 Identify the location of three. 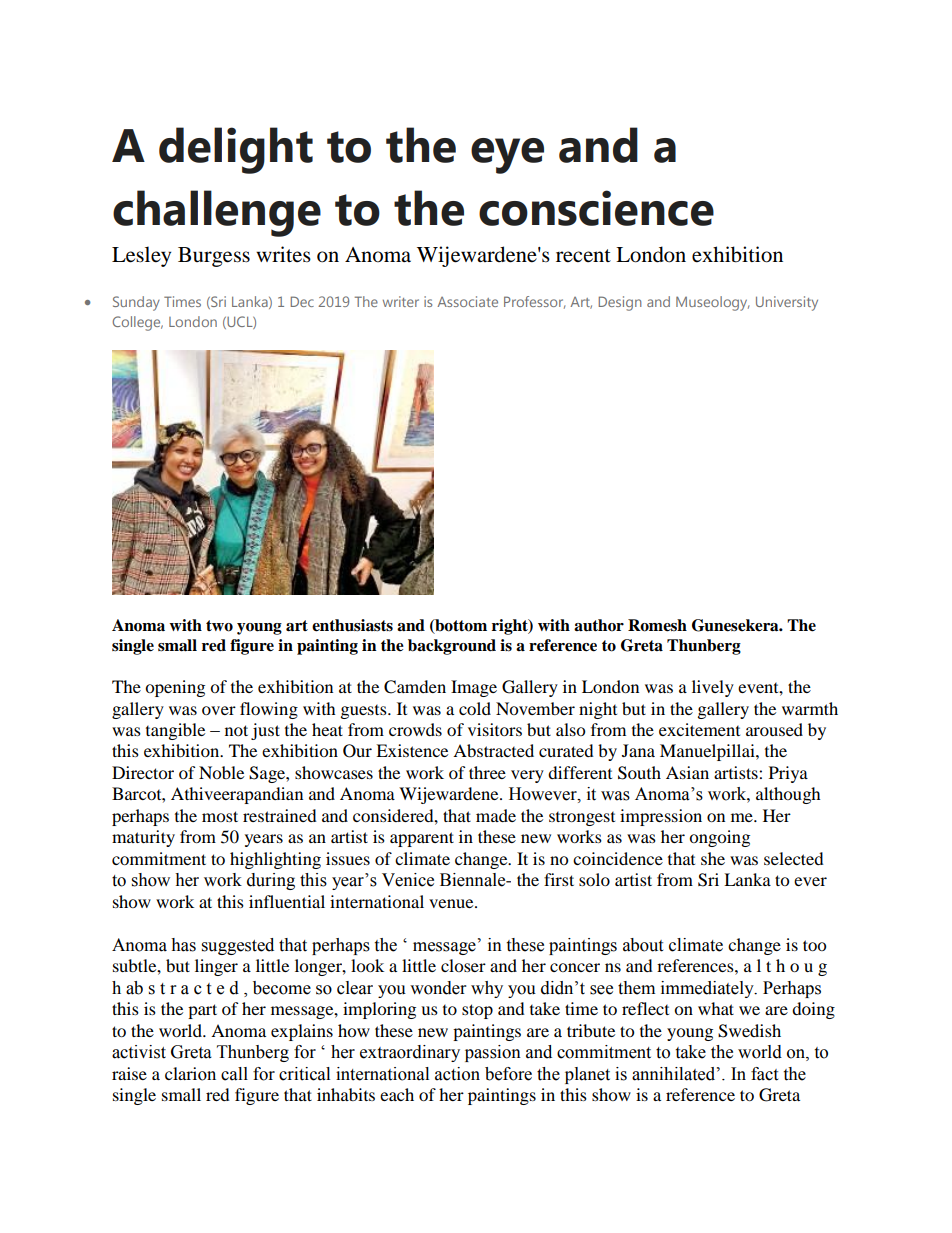
(487, 772).
